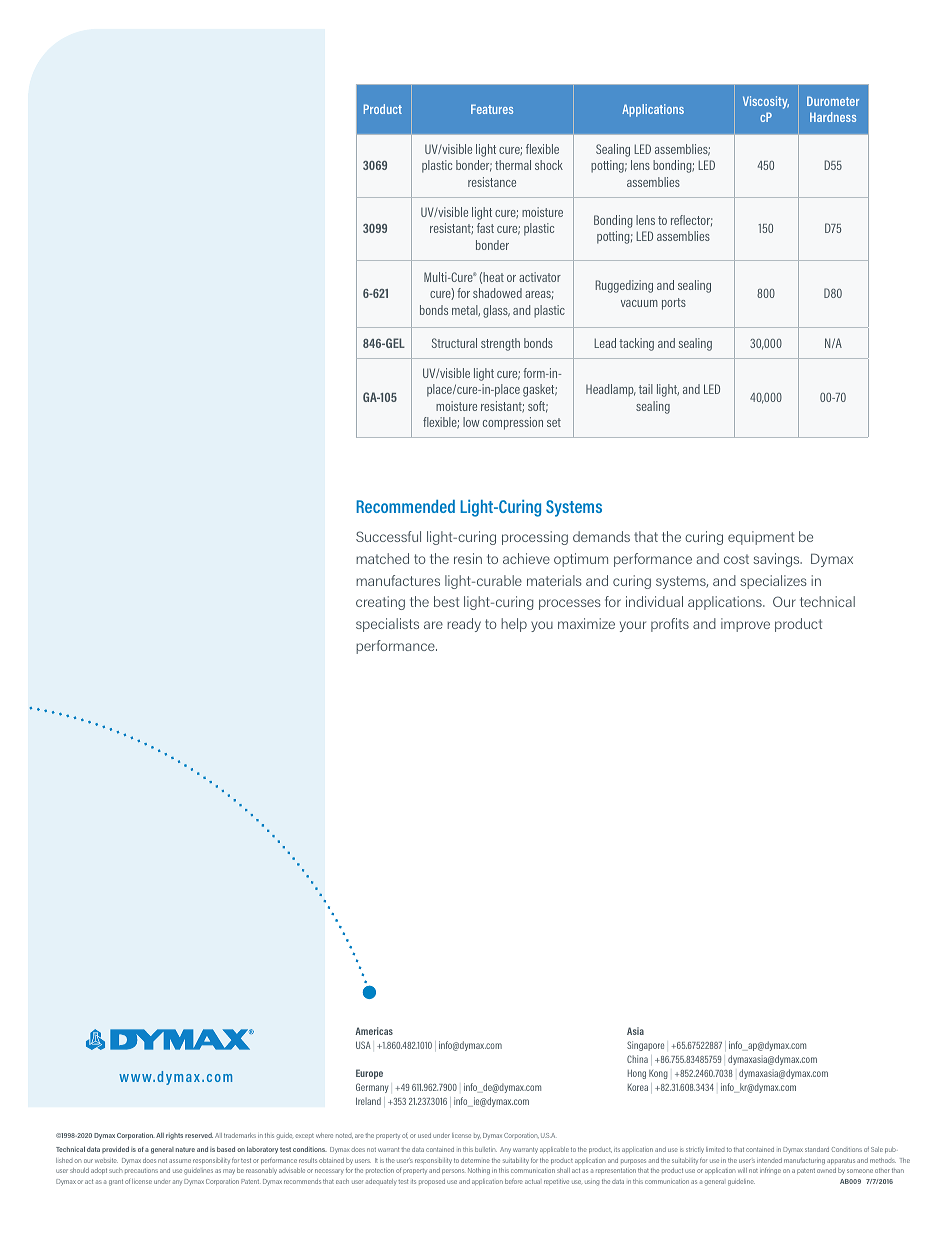 This document has width=952, height=1233. Describe the element at coordinates (486, 1149) in the document. I see `bulletin` at that location.
